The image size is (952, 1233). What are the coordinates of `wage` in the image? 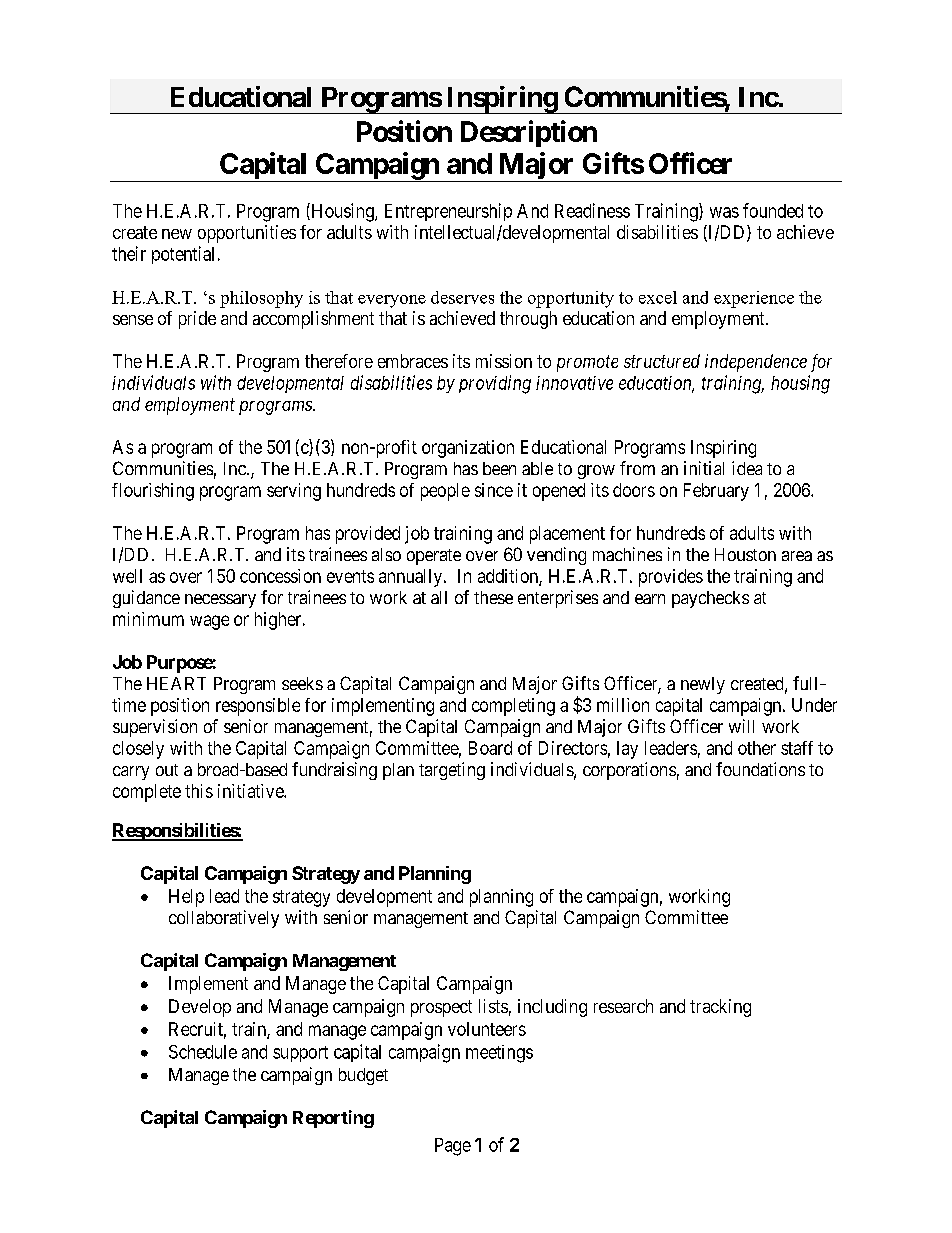 It's located at (209, 622).
